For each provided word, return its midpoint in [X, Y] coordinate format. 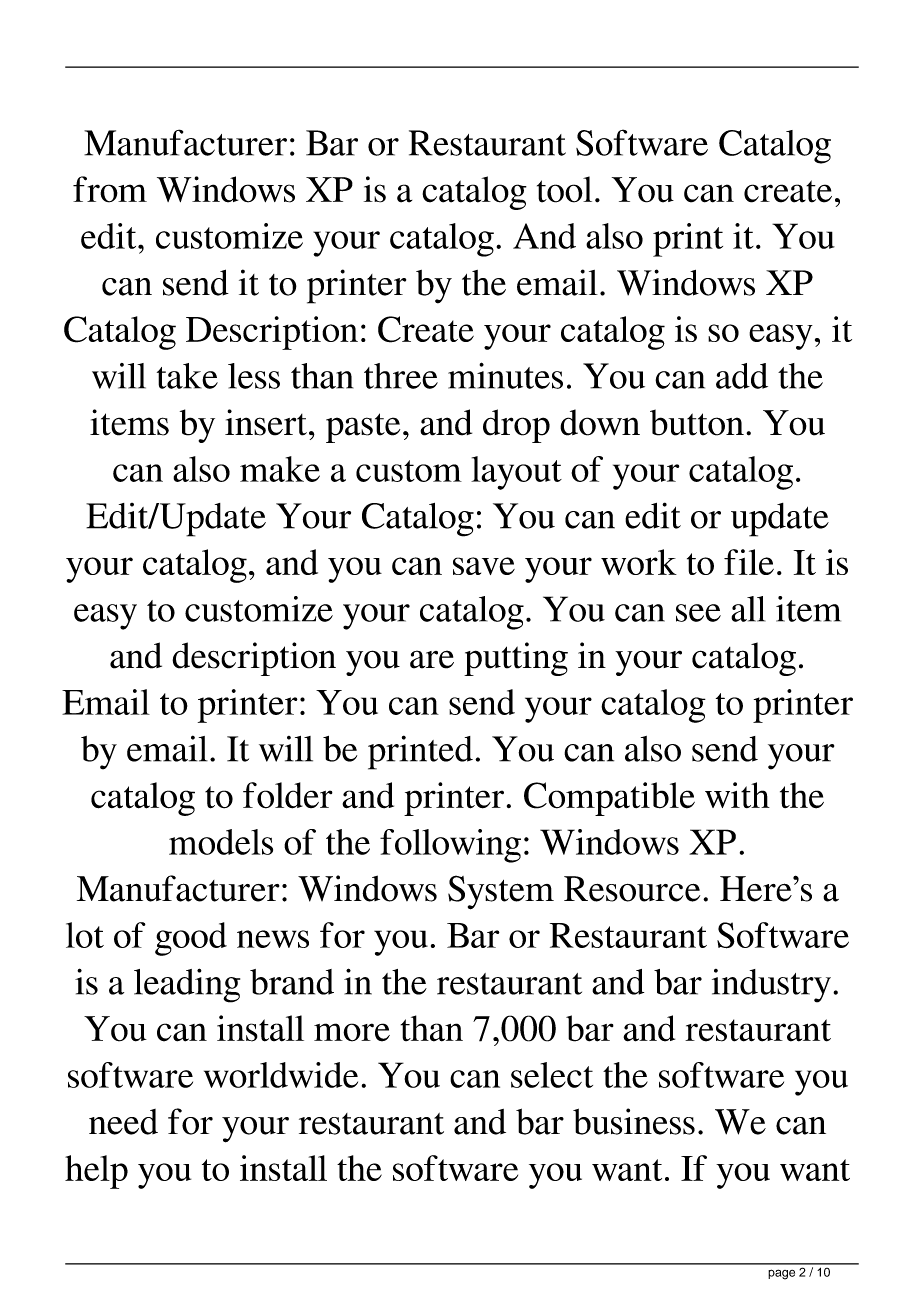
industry [771, 986]
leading [187, 985]
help [96, 1172]
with [737, 795]
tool [564, 189]
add [742, 376]
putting [516, 659]
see [698, 613]
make [280, 469]
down [600, 422]
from [110, 189]
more [352, 1032]
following [450, 846]
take [187, 376]
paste [363, 428]
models [221, 842]
